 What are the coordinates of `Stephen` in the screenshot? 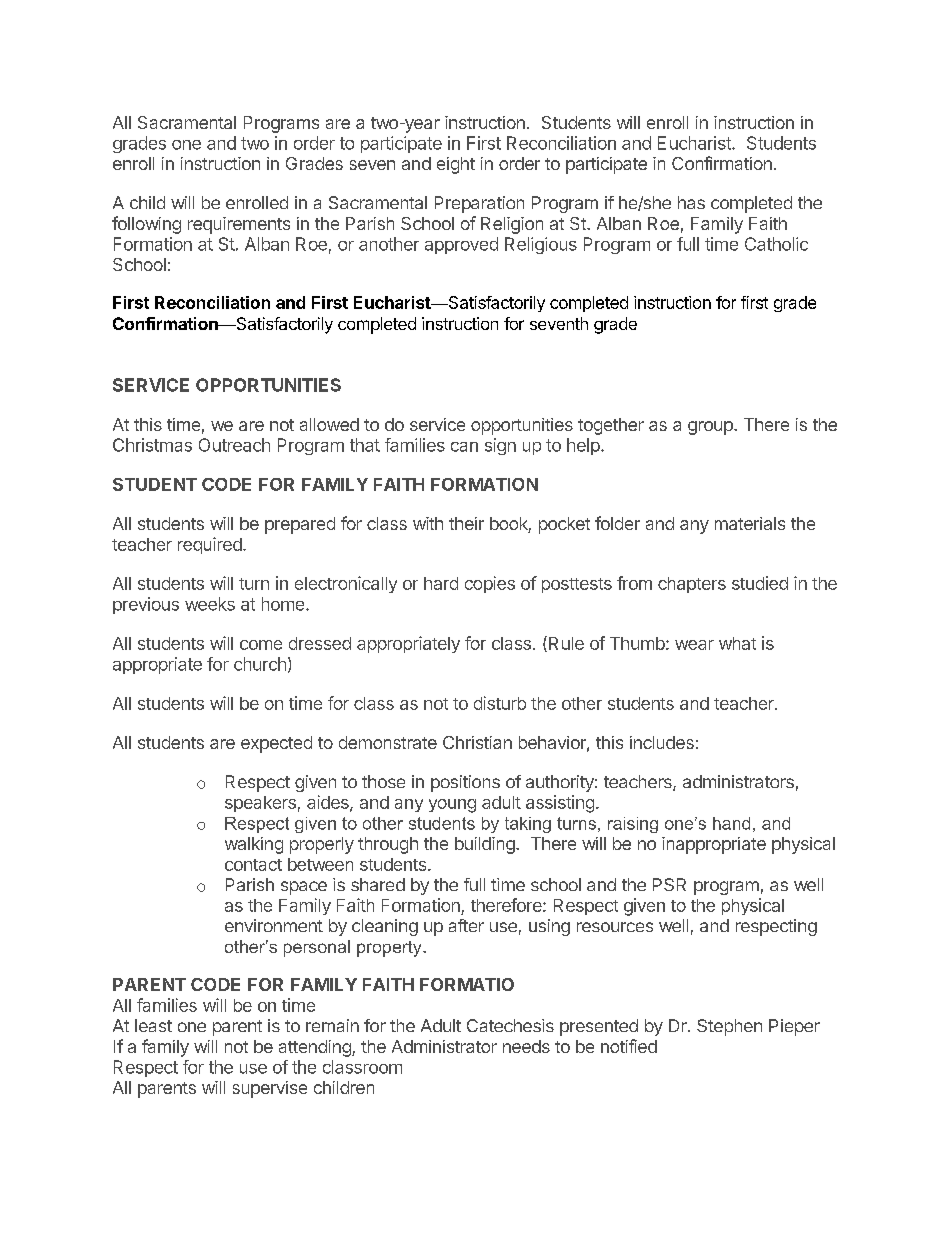 It's located at (729, 1027).
